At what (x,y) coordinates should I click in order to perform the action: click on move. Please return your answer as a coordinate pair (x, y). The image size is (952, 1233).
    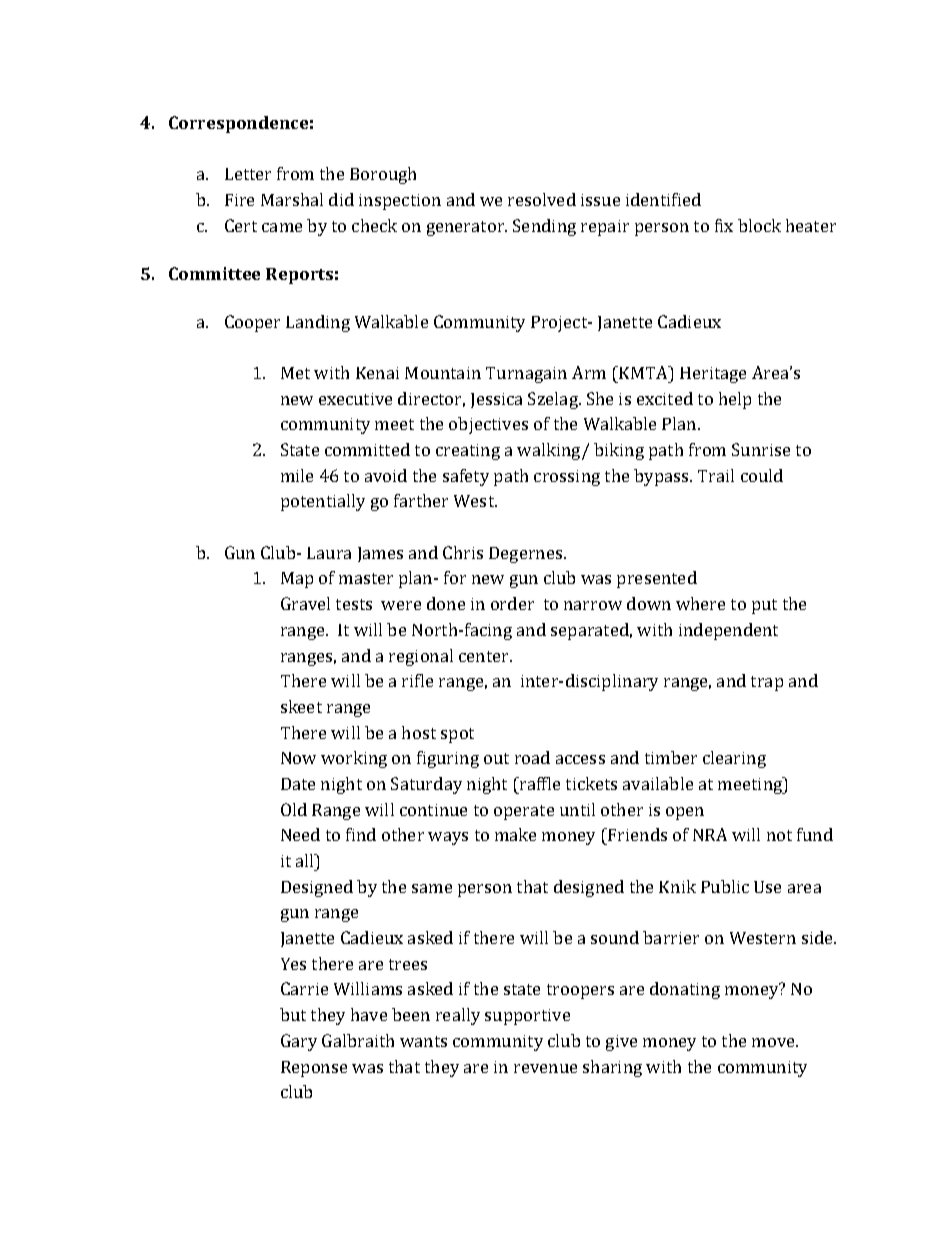
    Looking at the image, I should click on (774, 1042).
